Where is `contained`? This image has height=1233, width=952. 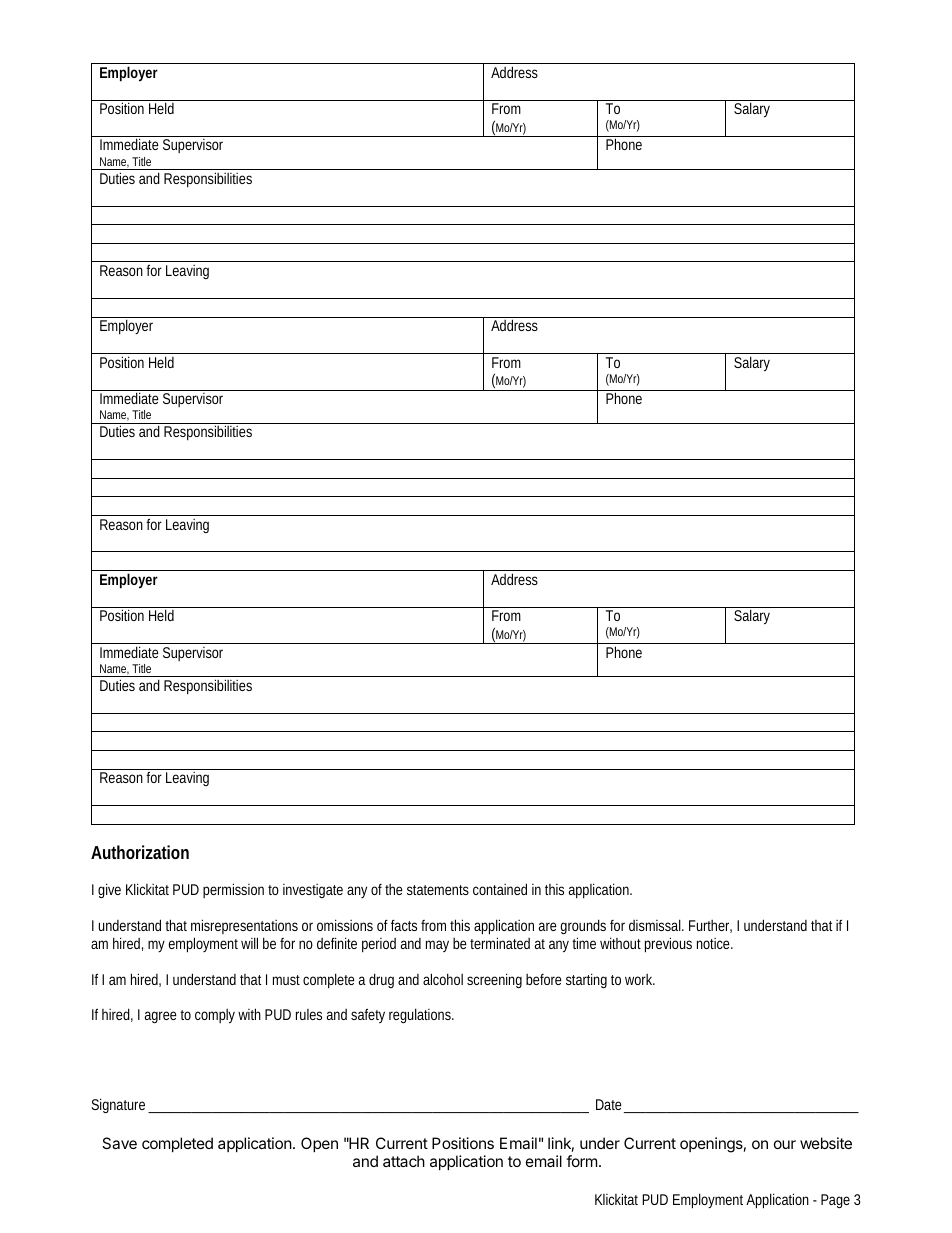 contained is located at coordinates (500, 889).
